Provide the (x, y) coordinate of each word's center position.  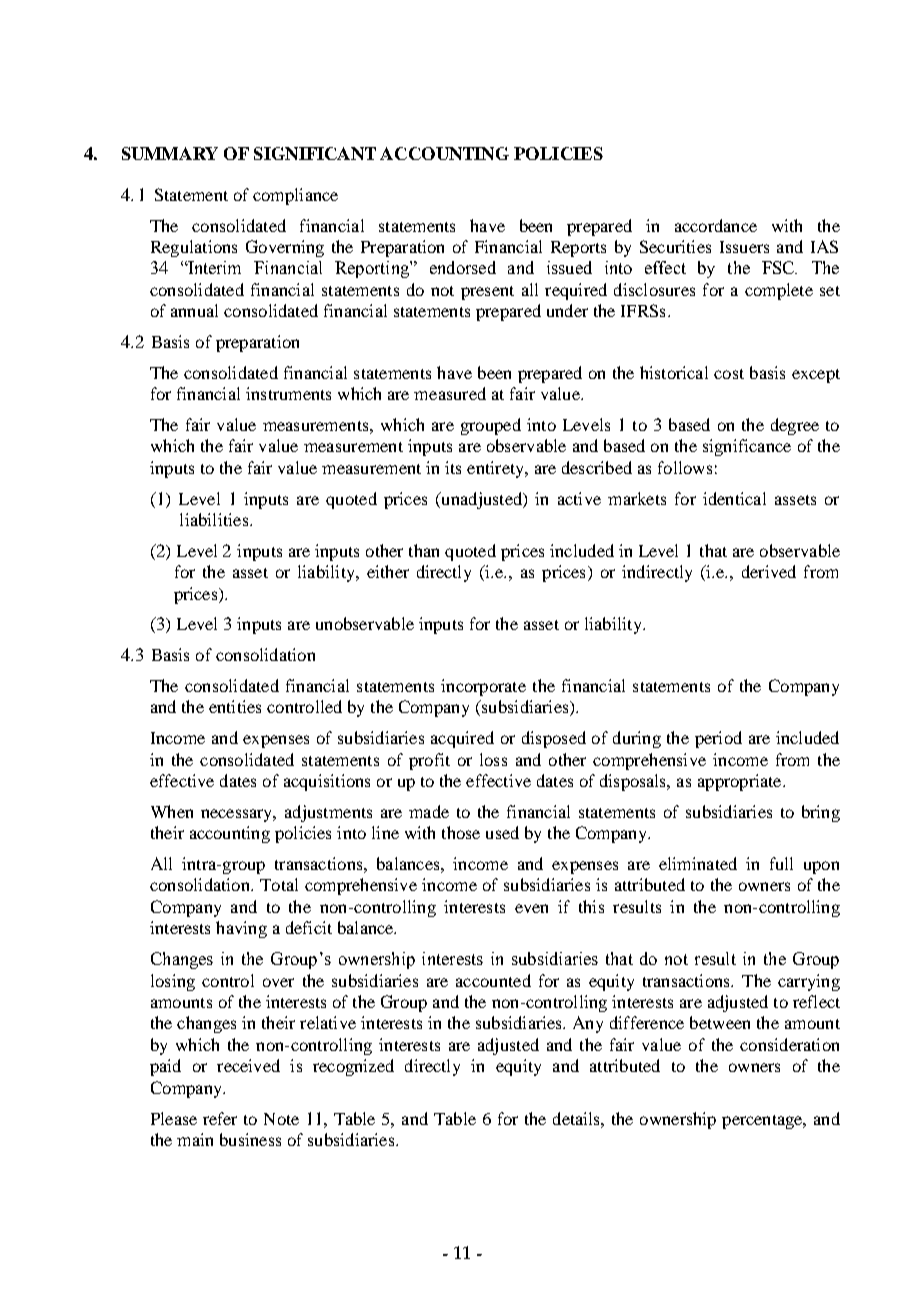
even (531, 908)
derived (769, 571)
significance (747, 447)
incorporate (483, 687)
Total (279, 884)
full (781, 863)
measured (450, 393)
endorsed (463, 267)
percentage (763, 1122)
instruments (288, 393)
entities (235, 706)
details (577, 1118)
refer (220, 1118)
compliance (295, 196)
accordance (716, 225)
